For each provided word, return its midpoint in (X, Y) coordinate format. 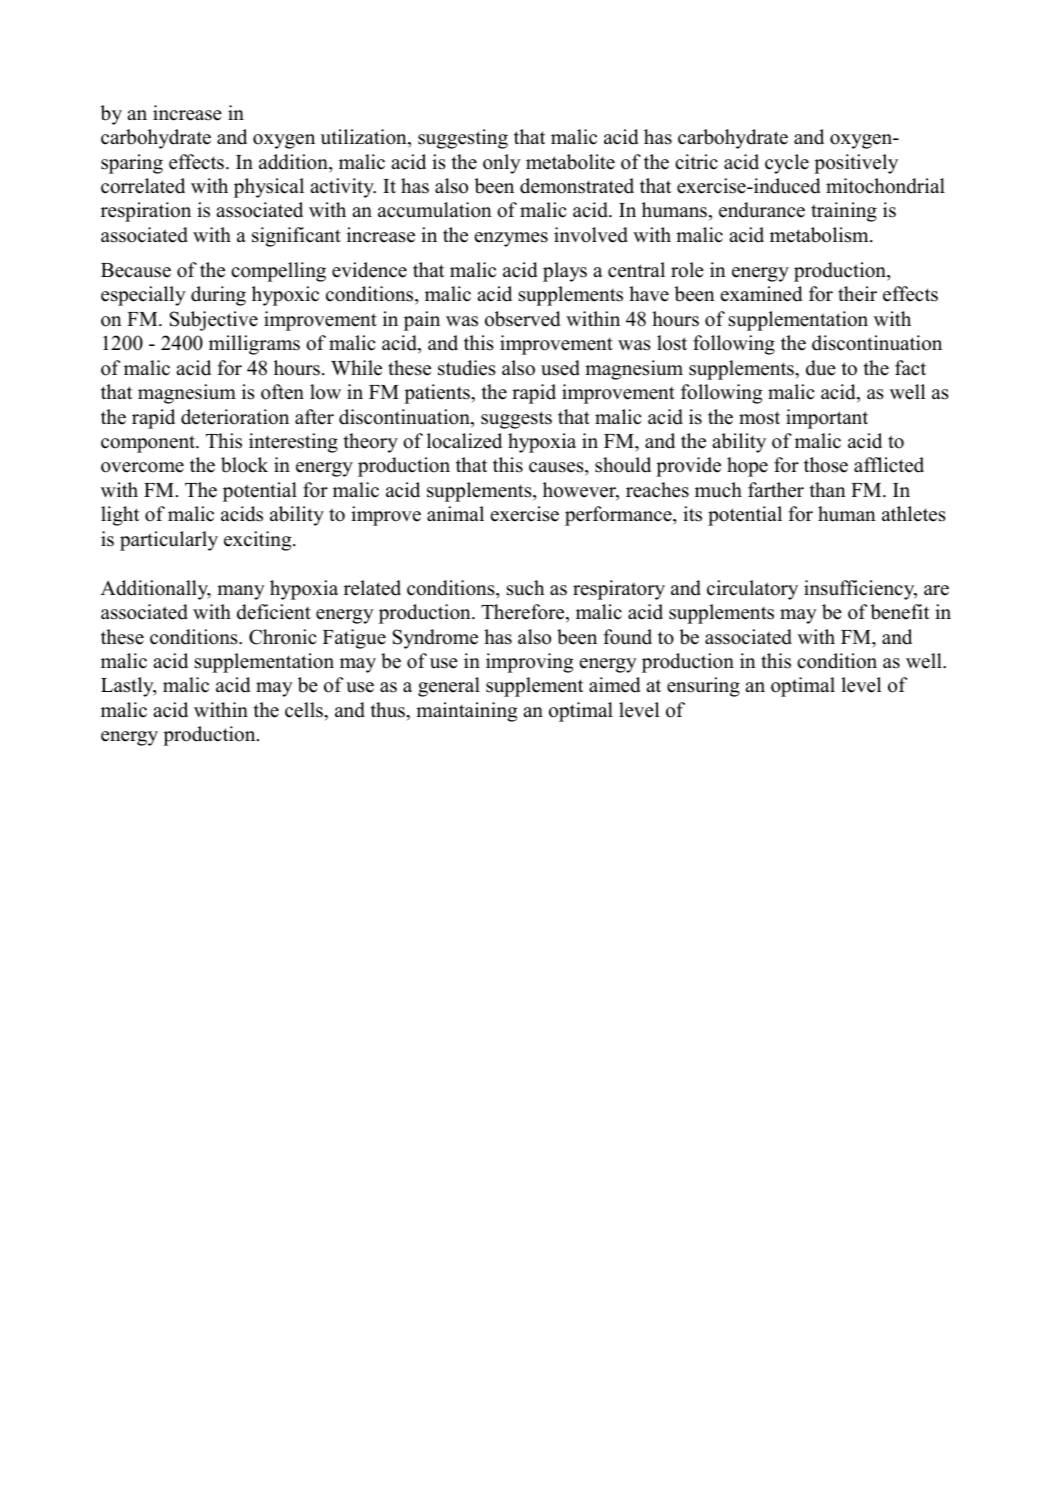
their (857, 294)
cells (305, 710)
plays (565, 272)
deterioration (235, 417)
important (827, 419)
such (525, 588)
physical (269, 188)
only (502, 164)
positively (856, 164)
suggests (516, 420)
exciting (259, 541)
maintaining (466, 712)
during (218, 296)
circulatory (752, 590)
